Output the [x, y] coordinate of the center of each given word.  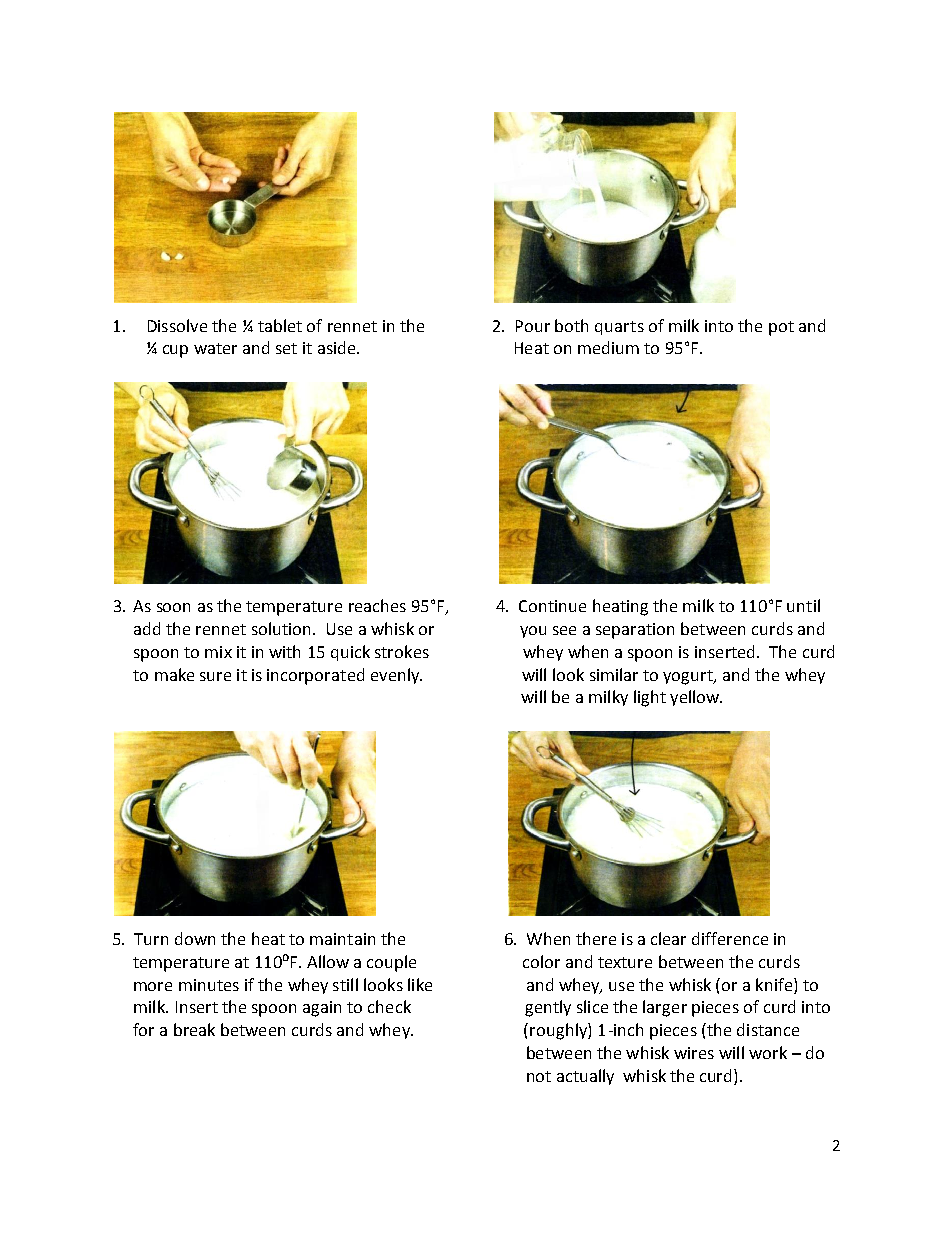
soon [173, 607]
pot [781, 328]
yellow [696, 698]
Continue [552, 606]
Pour [533, 326]
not [539, 1076]
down [195, 938]
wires [694, 1053]
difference [730, 938]
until [803, 605]
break [194, 1029]
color [541, 961]
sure [215, 676]
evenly [396, 676]
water [215, 348]
